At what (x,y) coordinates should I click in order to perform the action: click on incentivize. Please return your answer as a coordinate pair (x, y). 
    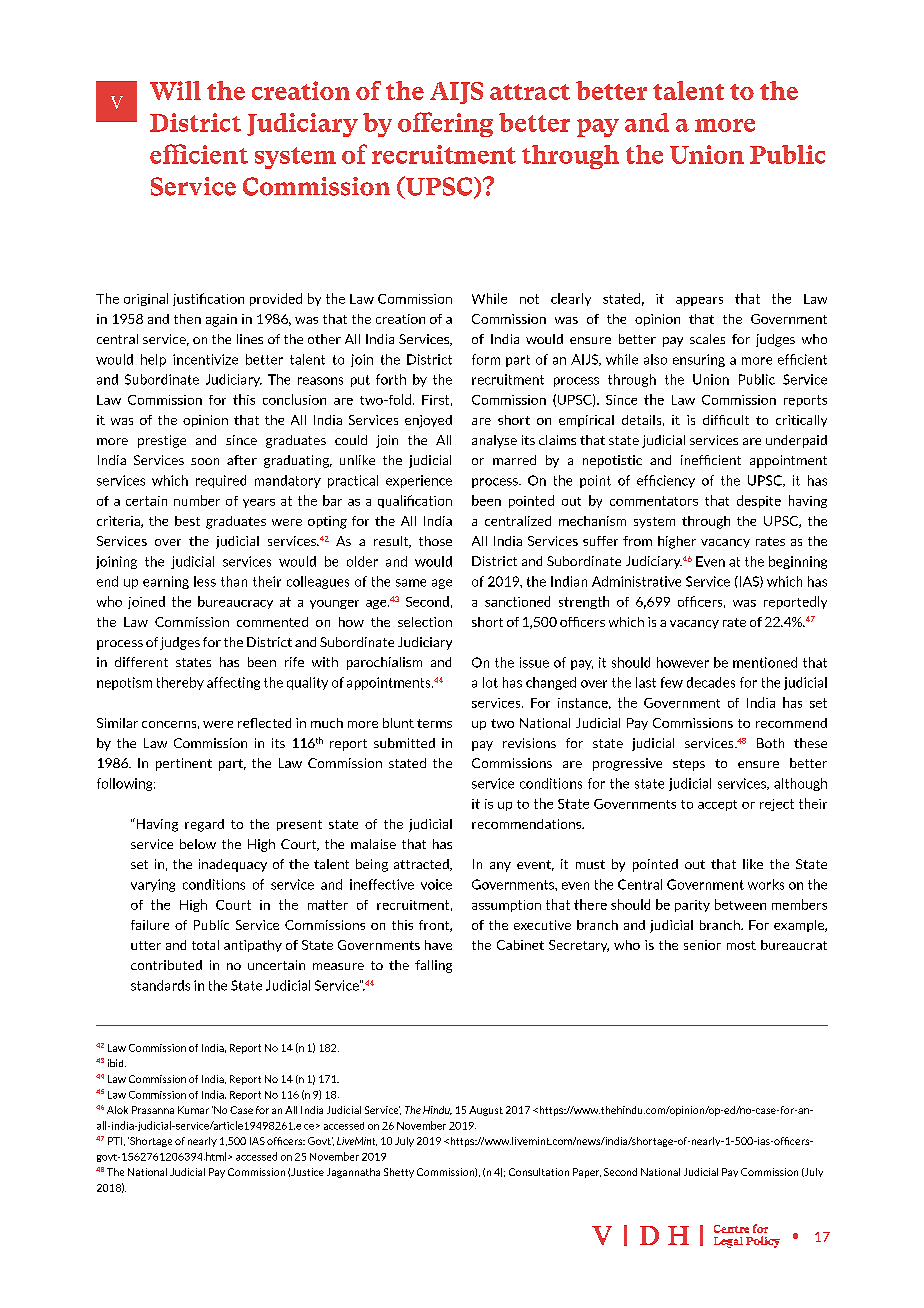
    Looking at the image, I should click on (205, 359).
